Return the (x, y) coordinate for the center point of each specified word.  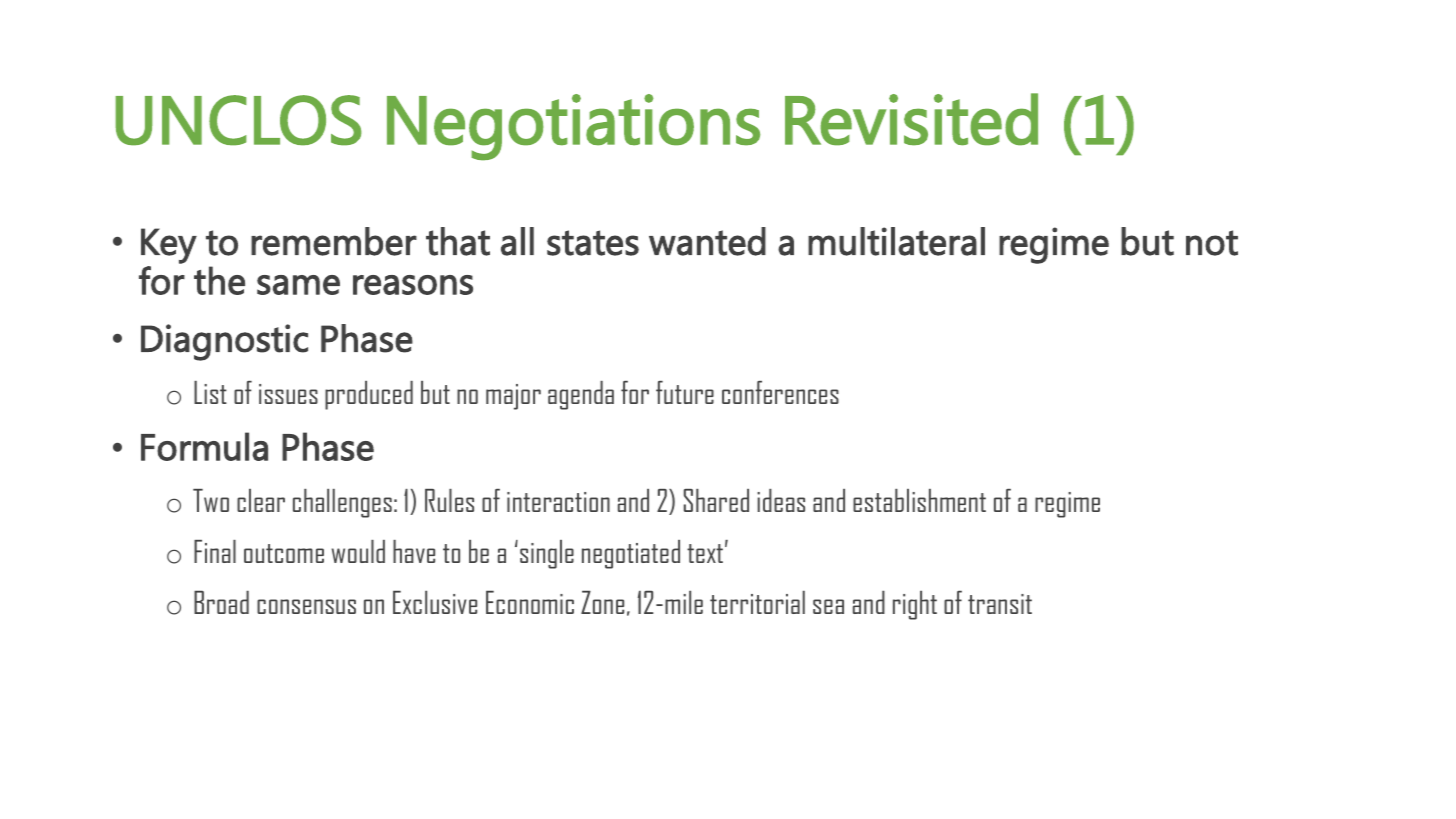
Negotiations (573, 127)
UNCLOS (238, 120)
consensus (306, 606)
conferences (780, 392)
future (685, 392)
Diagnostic (224, 342)
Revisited (911, 119)
